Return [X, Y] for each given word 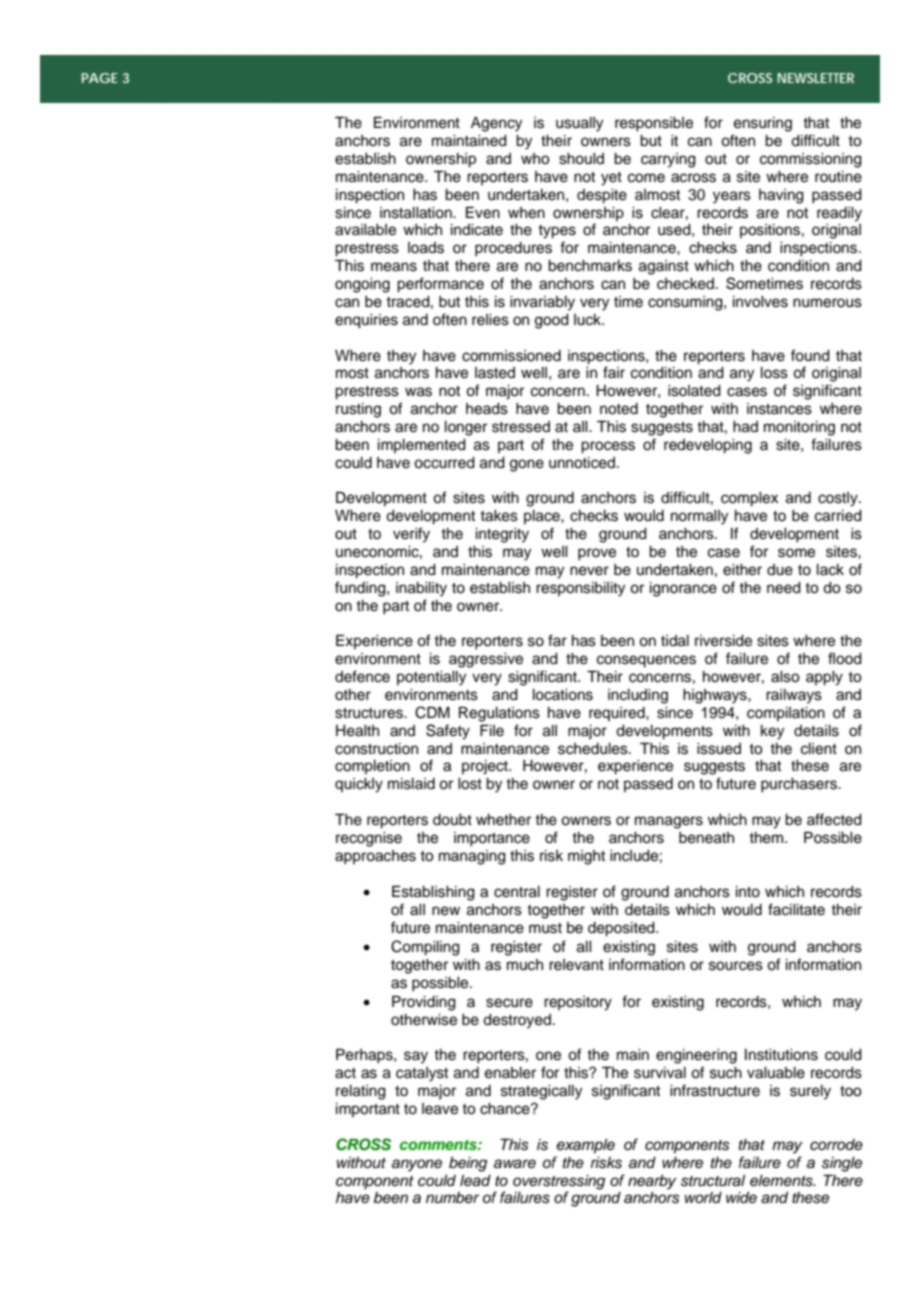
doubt [452, 820]
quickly [359, 785]
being [468, 1164]
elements [782, 1181]
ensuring [763, 124]
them [767, 838]
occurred [444, 463]
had [745, 427]
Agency [496, 124]
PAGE [100, 78]
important [368, 1110]
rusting [358, 410]
